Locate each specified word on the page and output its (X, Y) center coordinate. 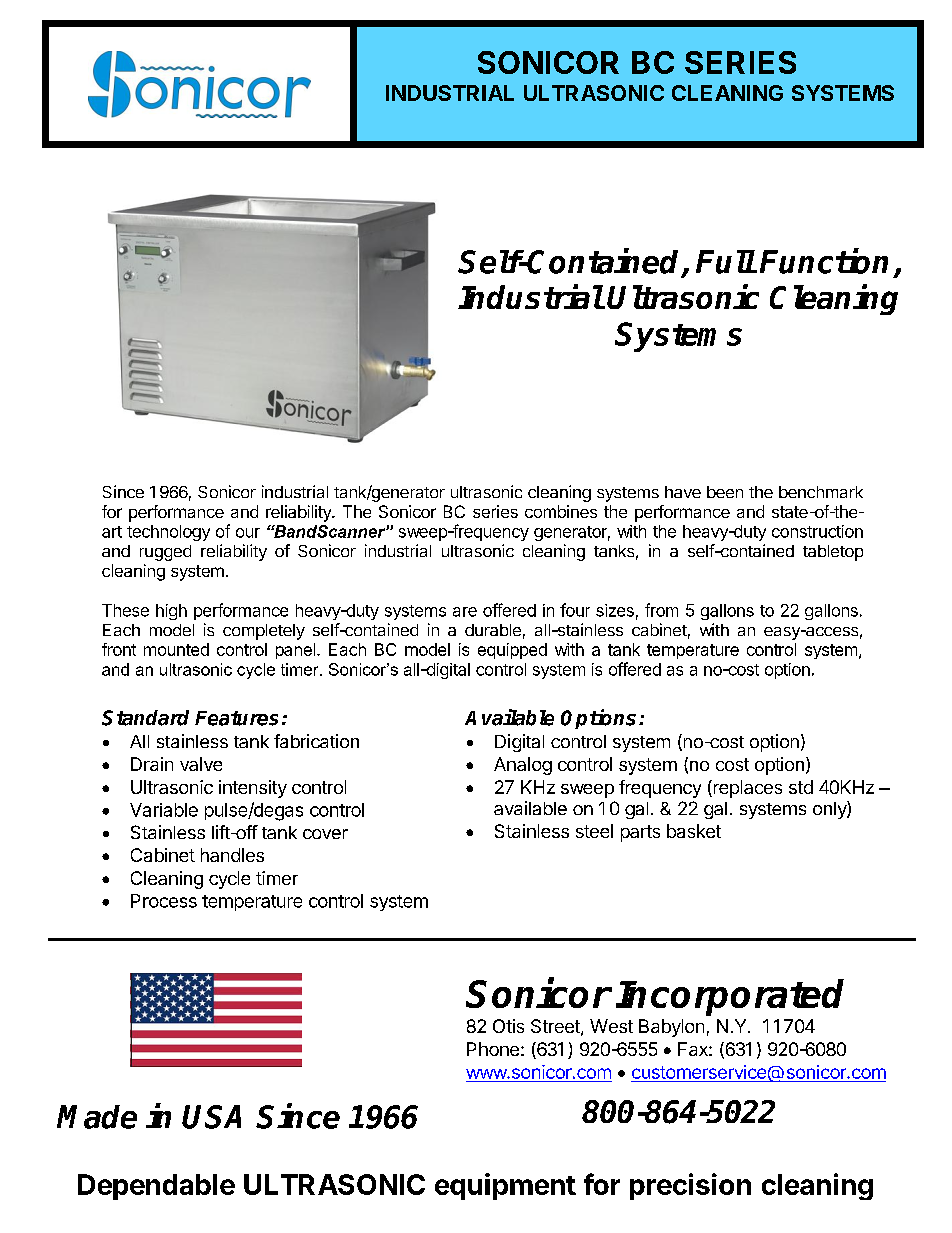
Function (824, 261)
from (661, 610)
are (465, 612)
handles (232, 855)
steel (594, 831)
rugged (165, 553)
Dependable (156, 1187)
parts (640, 833)
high (171, 612)
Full (725, 262)
